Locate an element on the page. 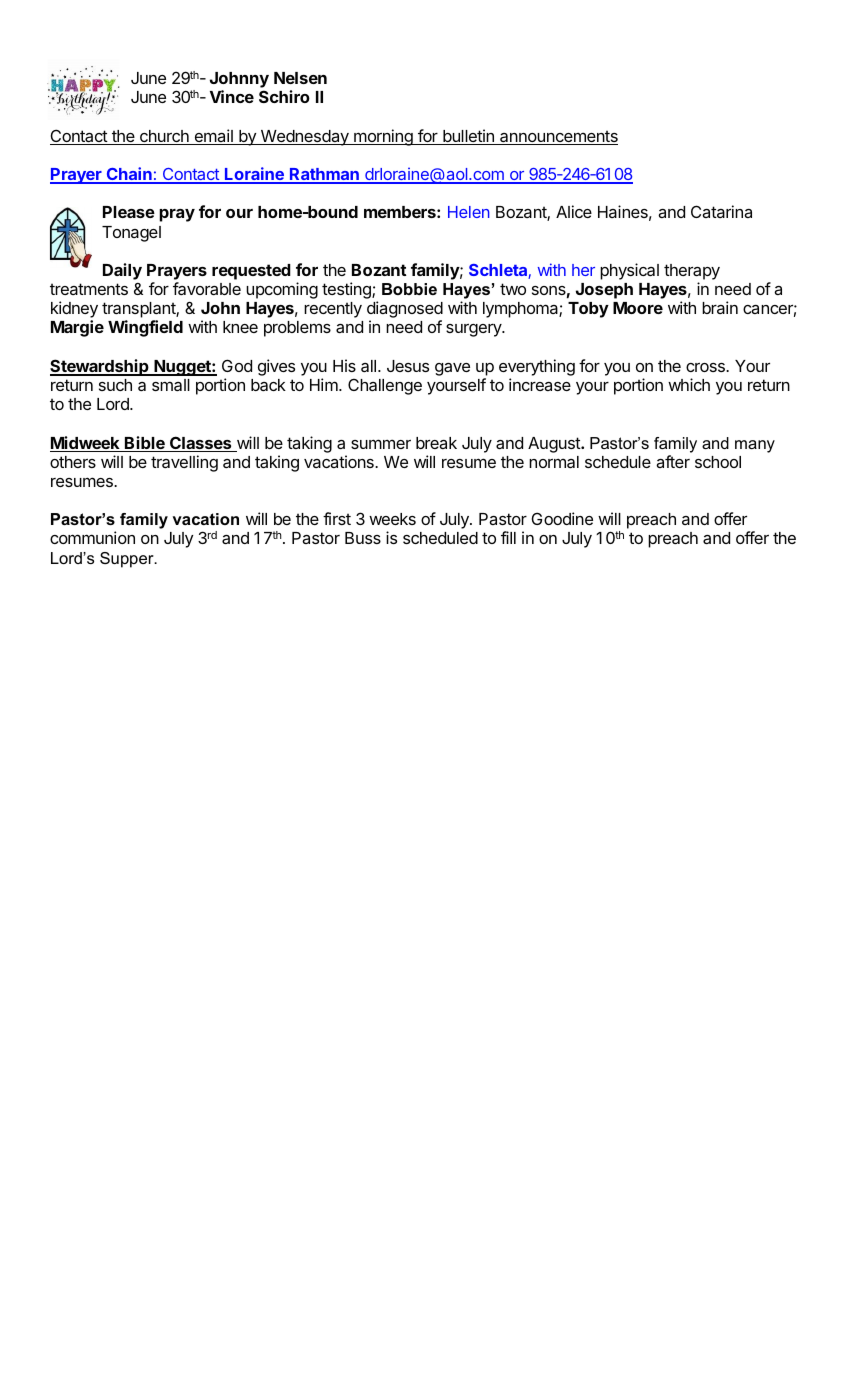 This document has height=1400, width=849. morning is located at coordinates (383, 137).
